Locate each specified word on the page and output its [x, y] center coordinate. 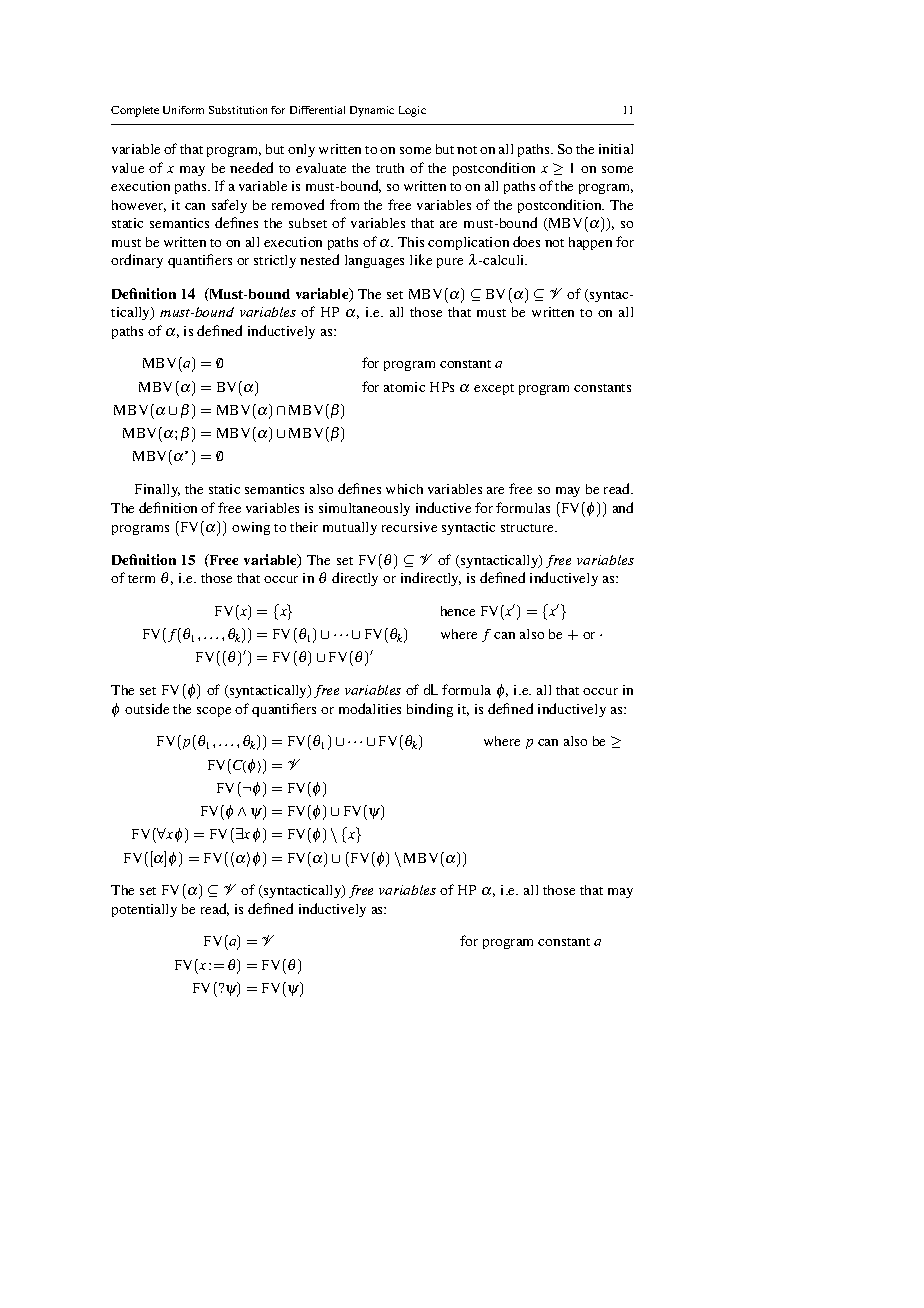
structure [529, 528]
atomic [404, 387]
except [494, 389]
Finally [157, 490]
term [141, 579]
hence [458, 611]
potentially [144, 910]
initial [616, 149]
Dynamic [372, 111]
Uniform [183, 110]
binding [430, 710]
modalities [370, 708]
